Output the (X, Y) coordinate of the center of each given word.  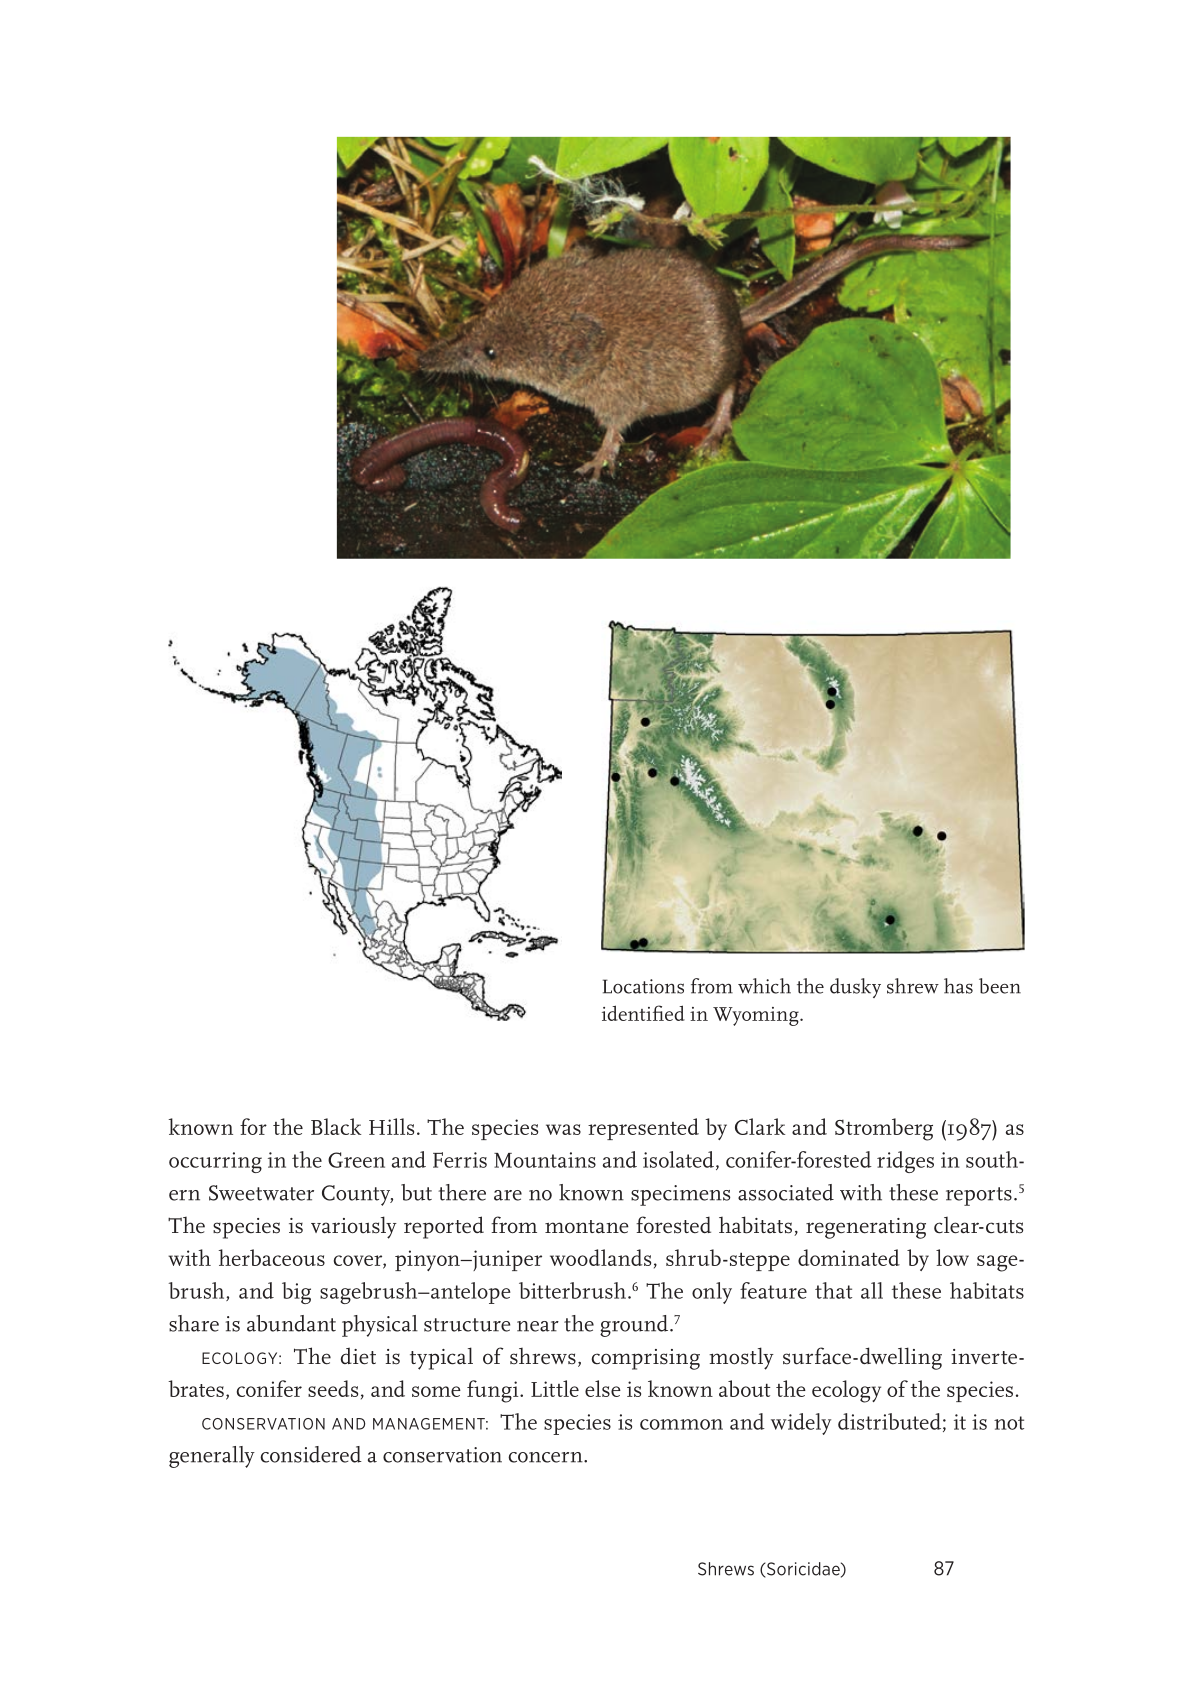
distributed (889, 1421)
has (958, 986)
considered (311, 1454)
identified (643, 1013)
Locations (643, 986)
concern (546, 1457)
